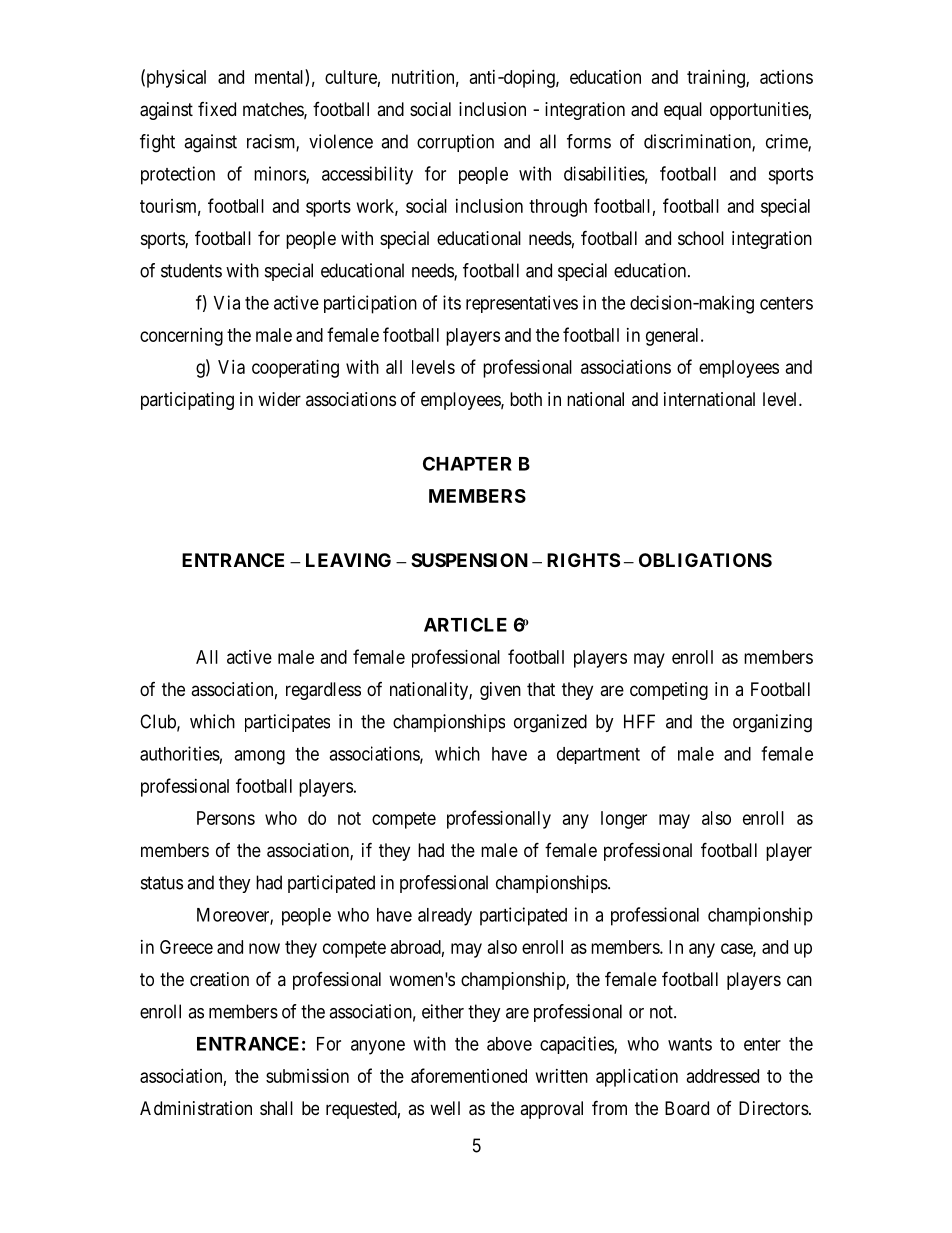  Describe the element at coordinates (445, 917) in the document. I see `already` at that location.
